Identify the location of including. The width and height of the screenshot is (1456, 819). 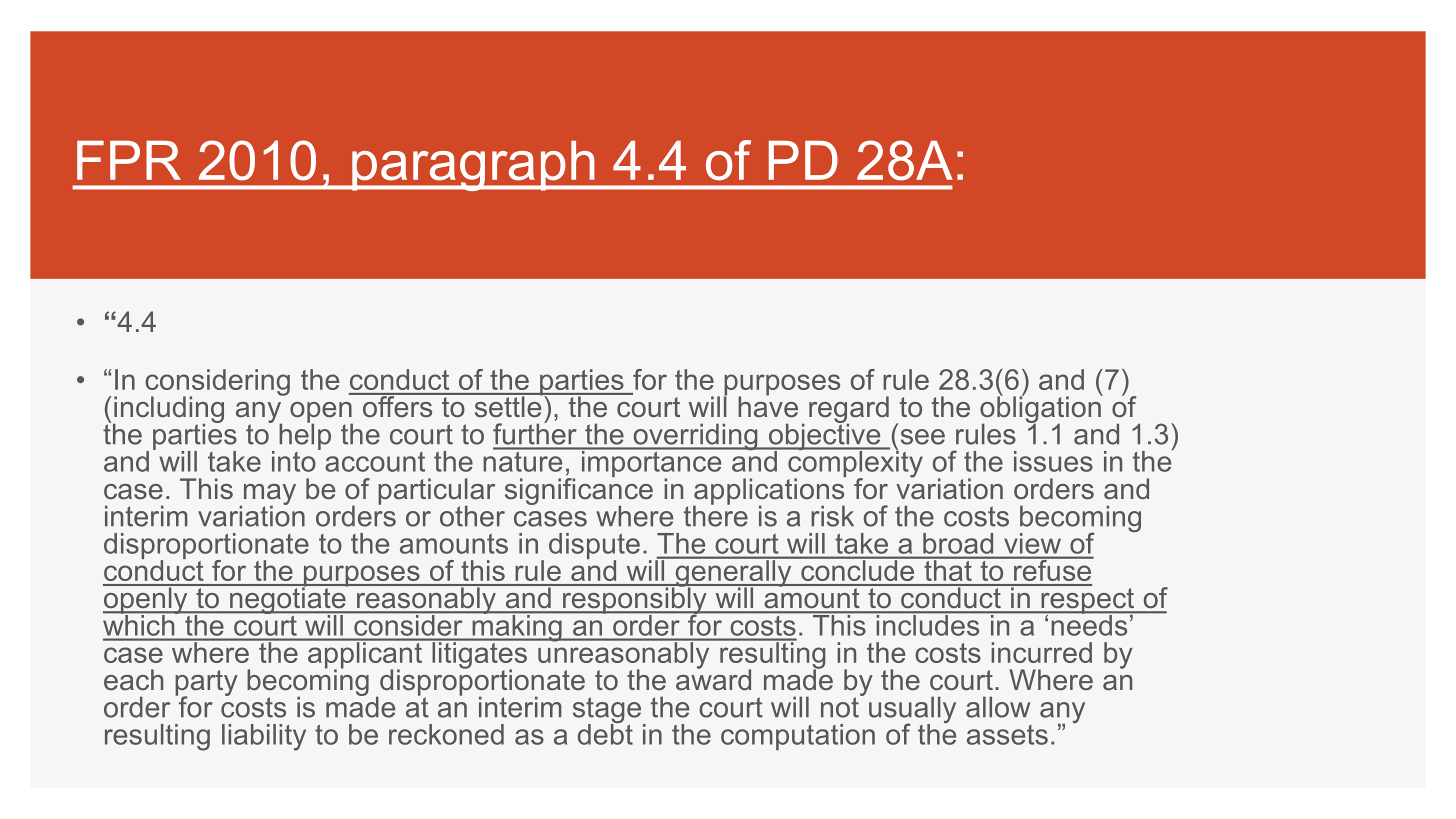
(168, 410).
